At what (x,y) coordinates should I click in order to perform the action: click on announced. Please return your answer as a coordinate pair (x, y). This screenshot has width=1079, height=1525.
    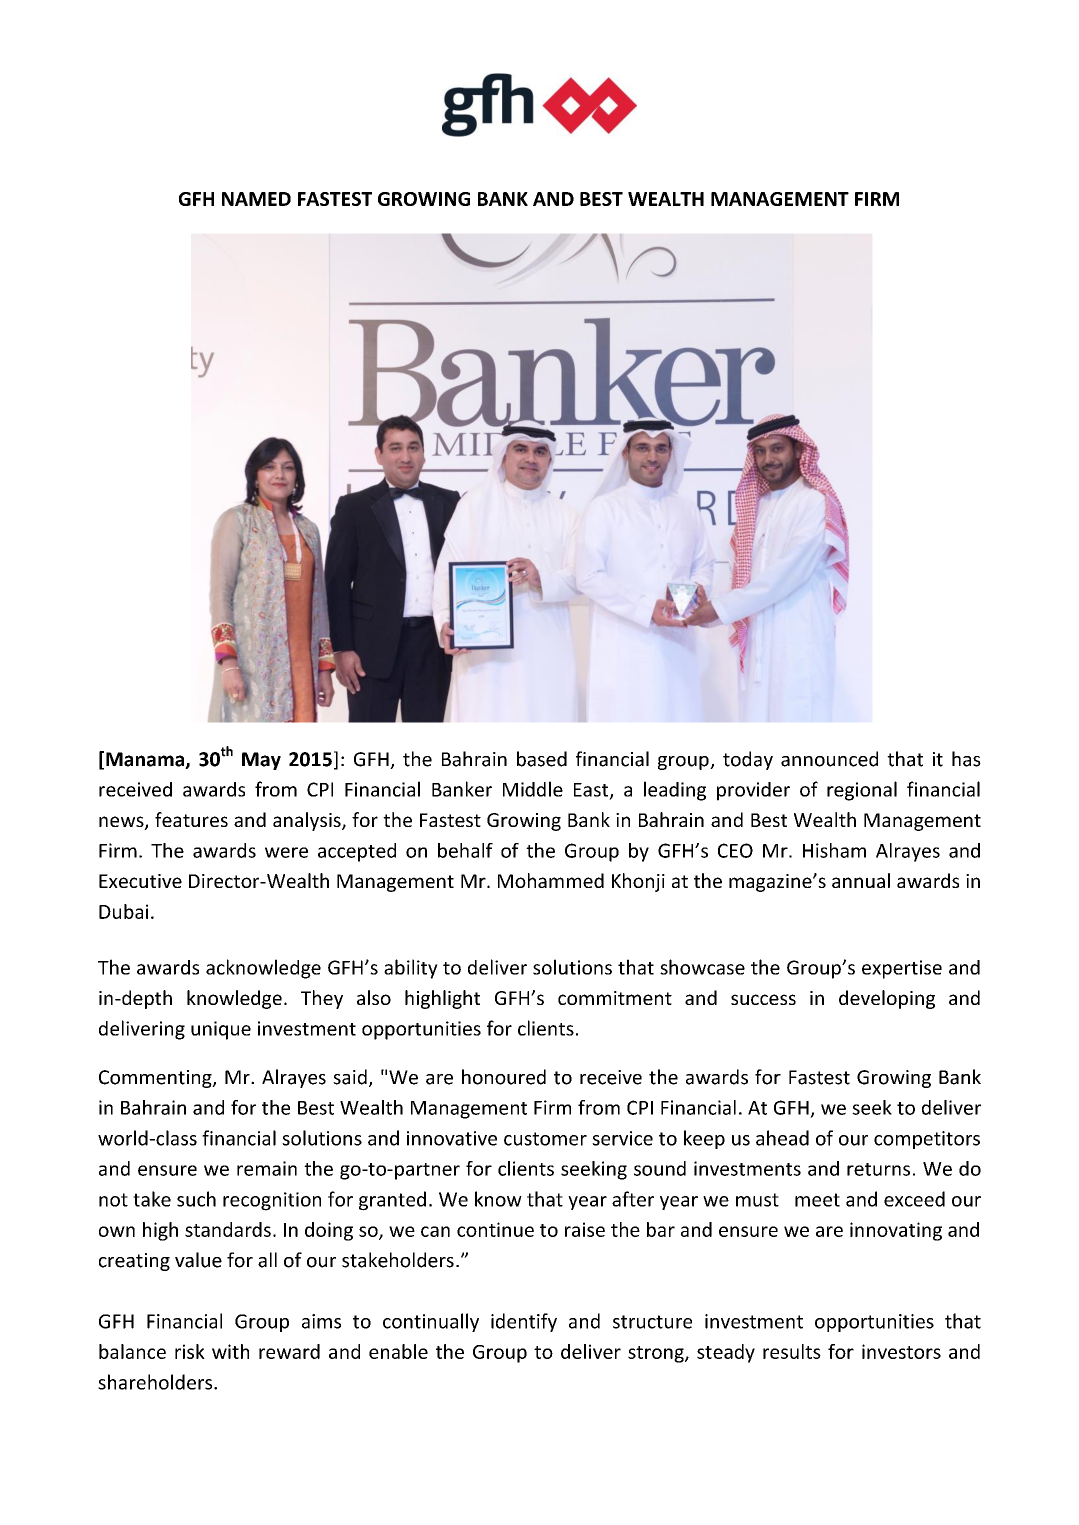
    Looking at the image, I should click on (829, 759).
